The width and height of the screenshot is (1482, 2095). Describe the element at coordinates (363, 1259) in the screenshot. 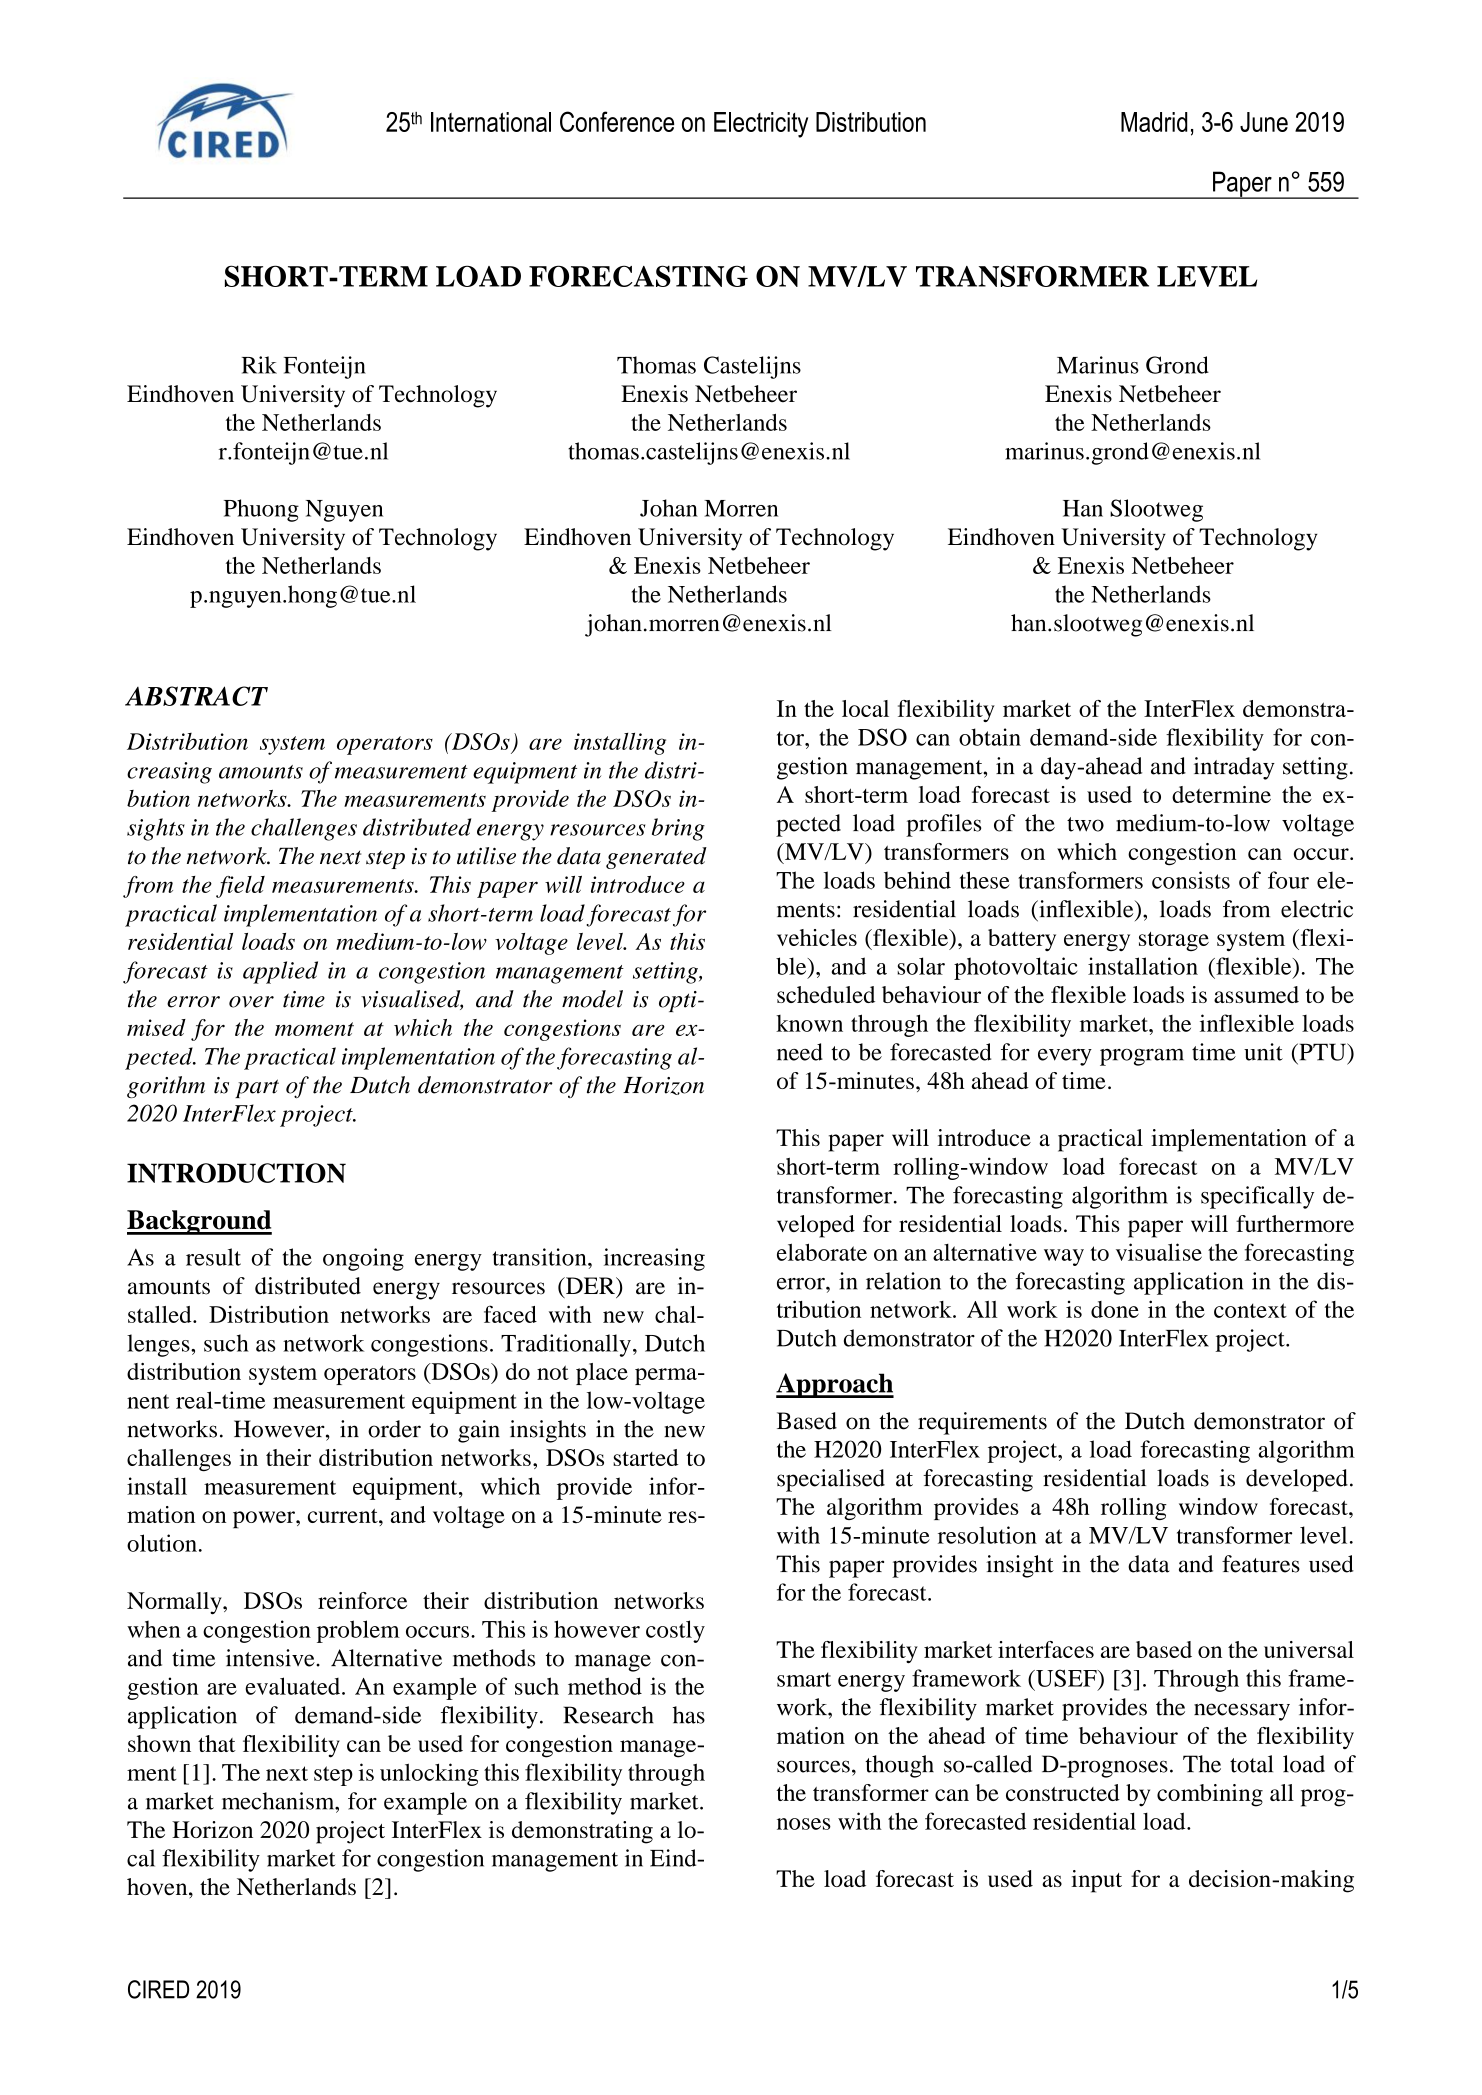

I see `ongoing` at that location.
